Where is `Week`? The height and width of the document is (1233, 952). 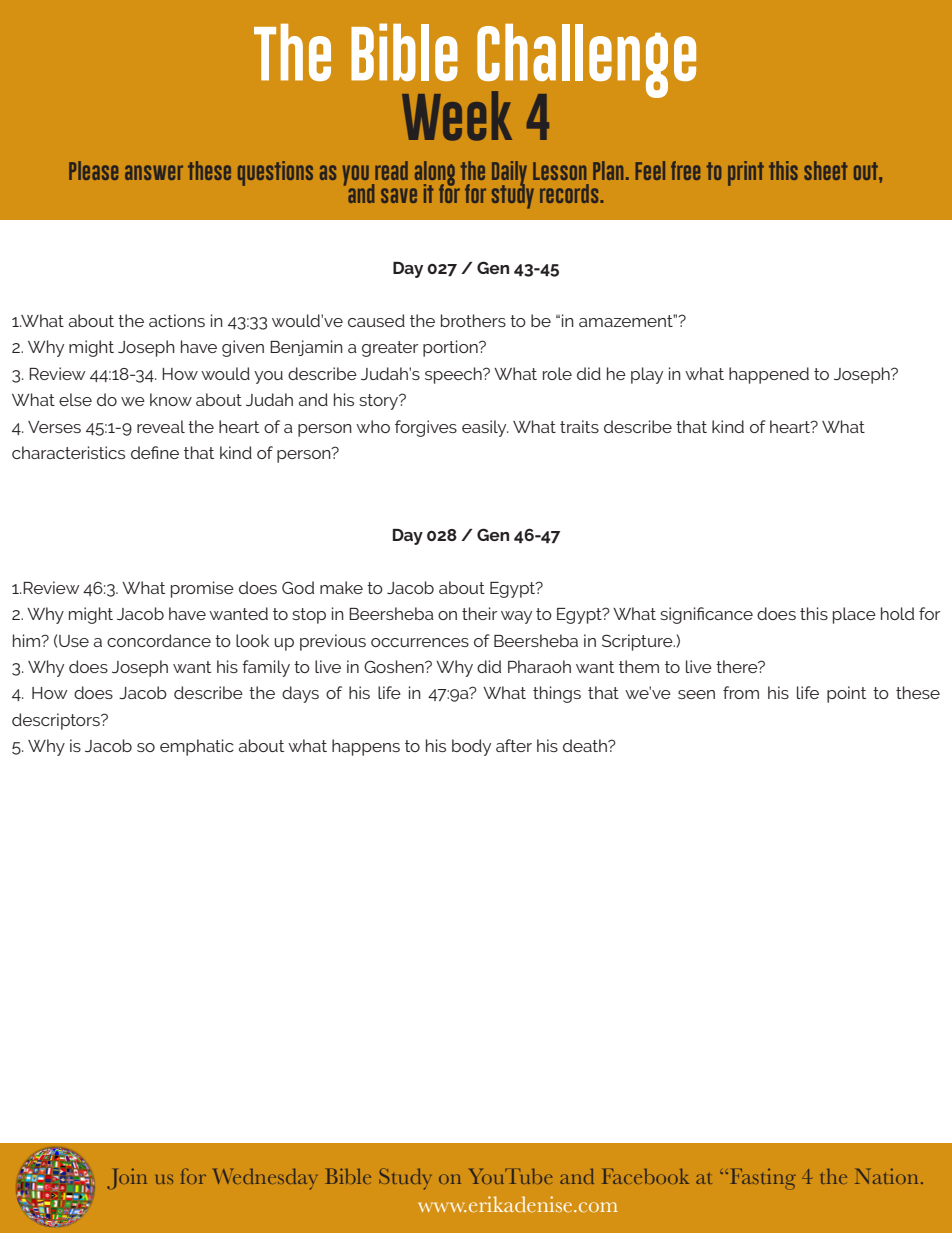
Week is located at coordinates (457, 116).
